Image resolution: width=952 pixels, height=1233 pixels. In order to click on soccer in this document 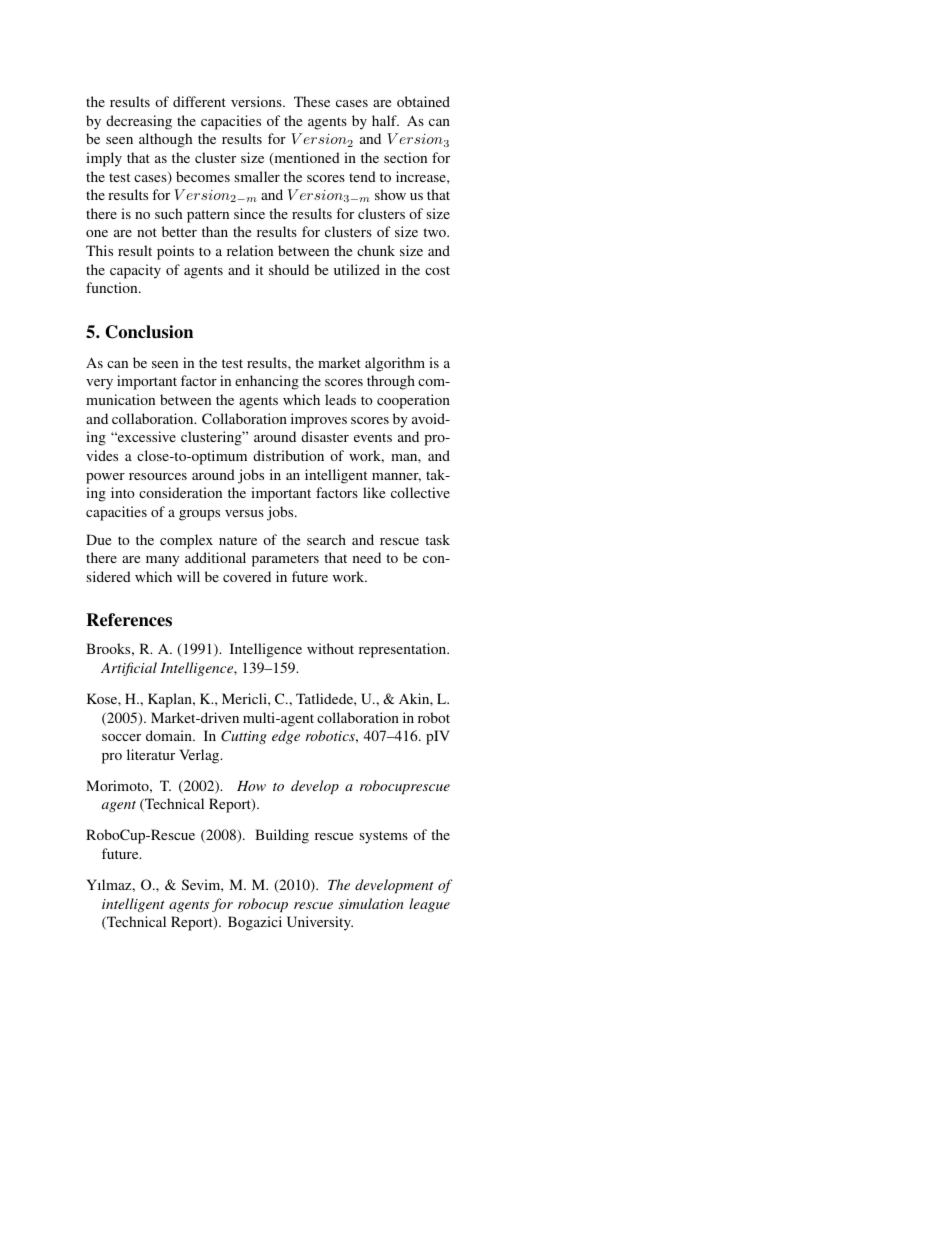, I will do `click(121, 737)`.
